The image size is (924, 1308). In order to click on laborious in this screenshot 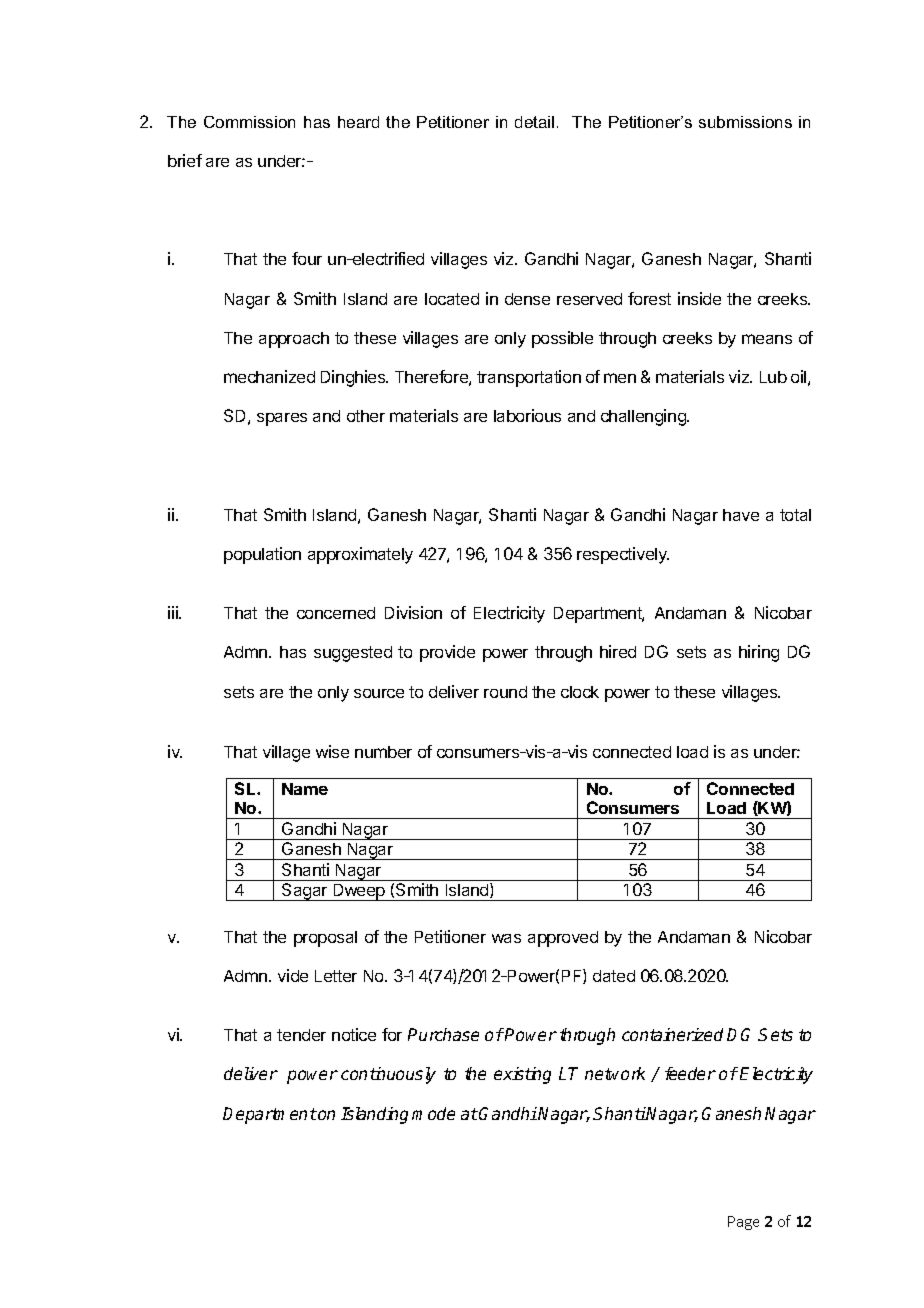, I will do `click(527, 415)`.
